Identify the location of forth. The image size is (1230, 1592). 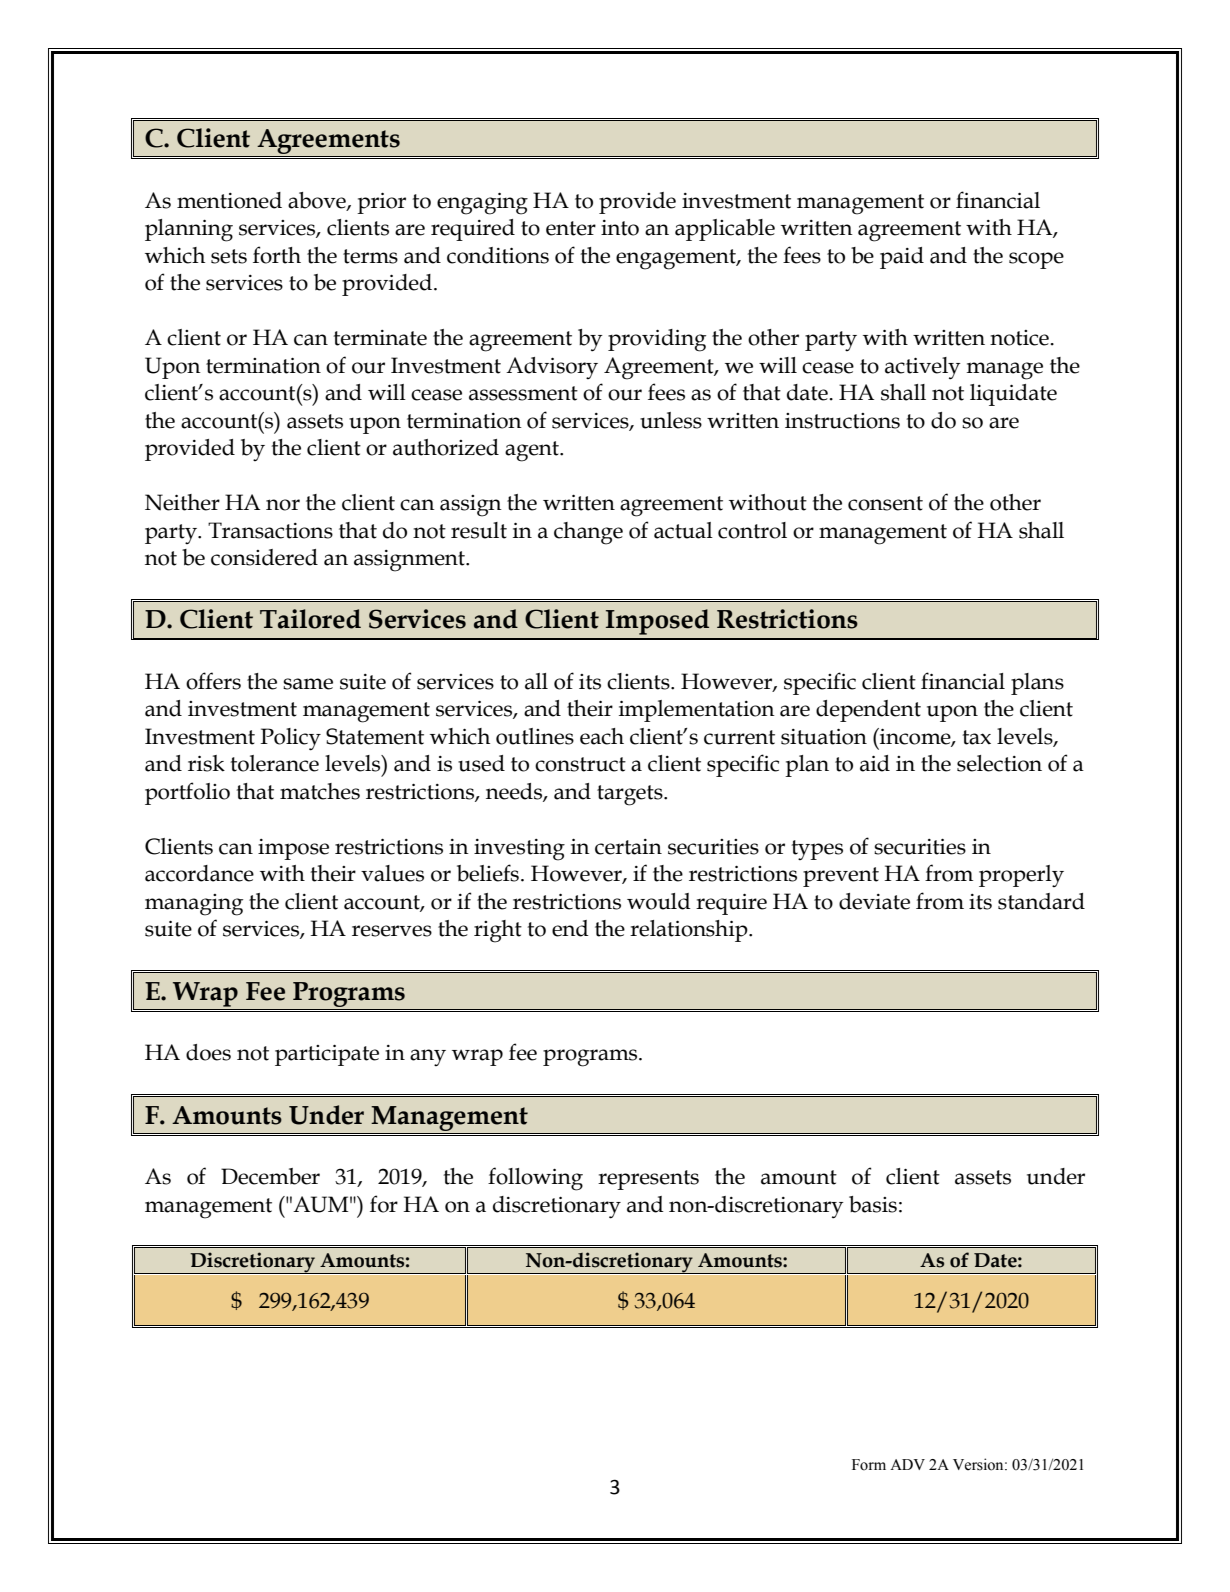
(277, 255).
